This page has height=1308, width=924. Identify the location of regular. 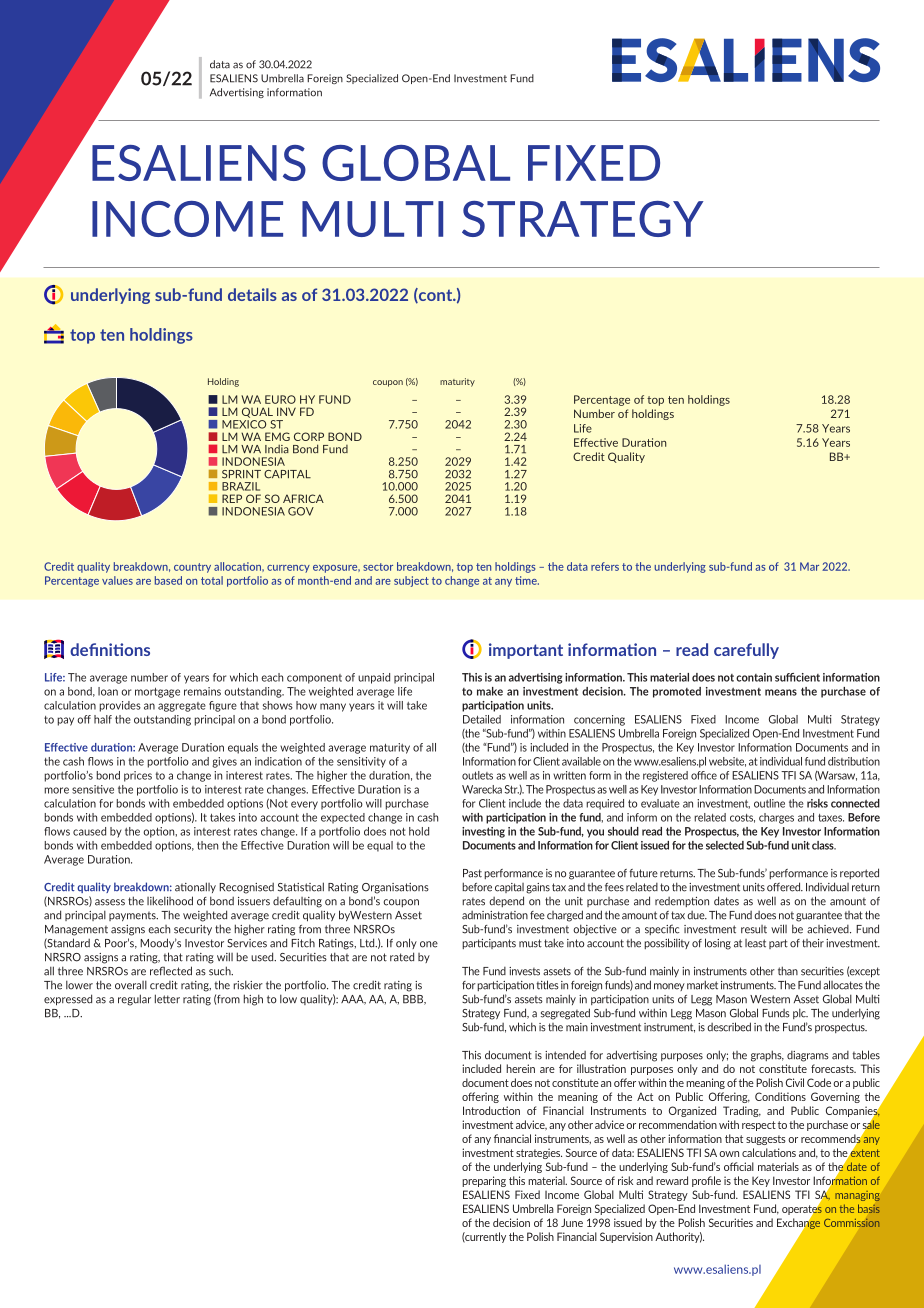
(134, 1000).
